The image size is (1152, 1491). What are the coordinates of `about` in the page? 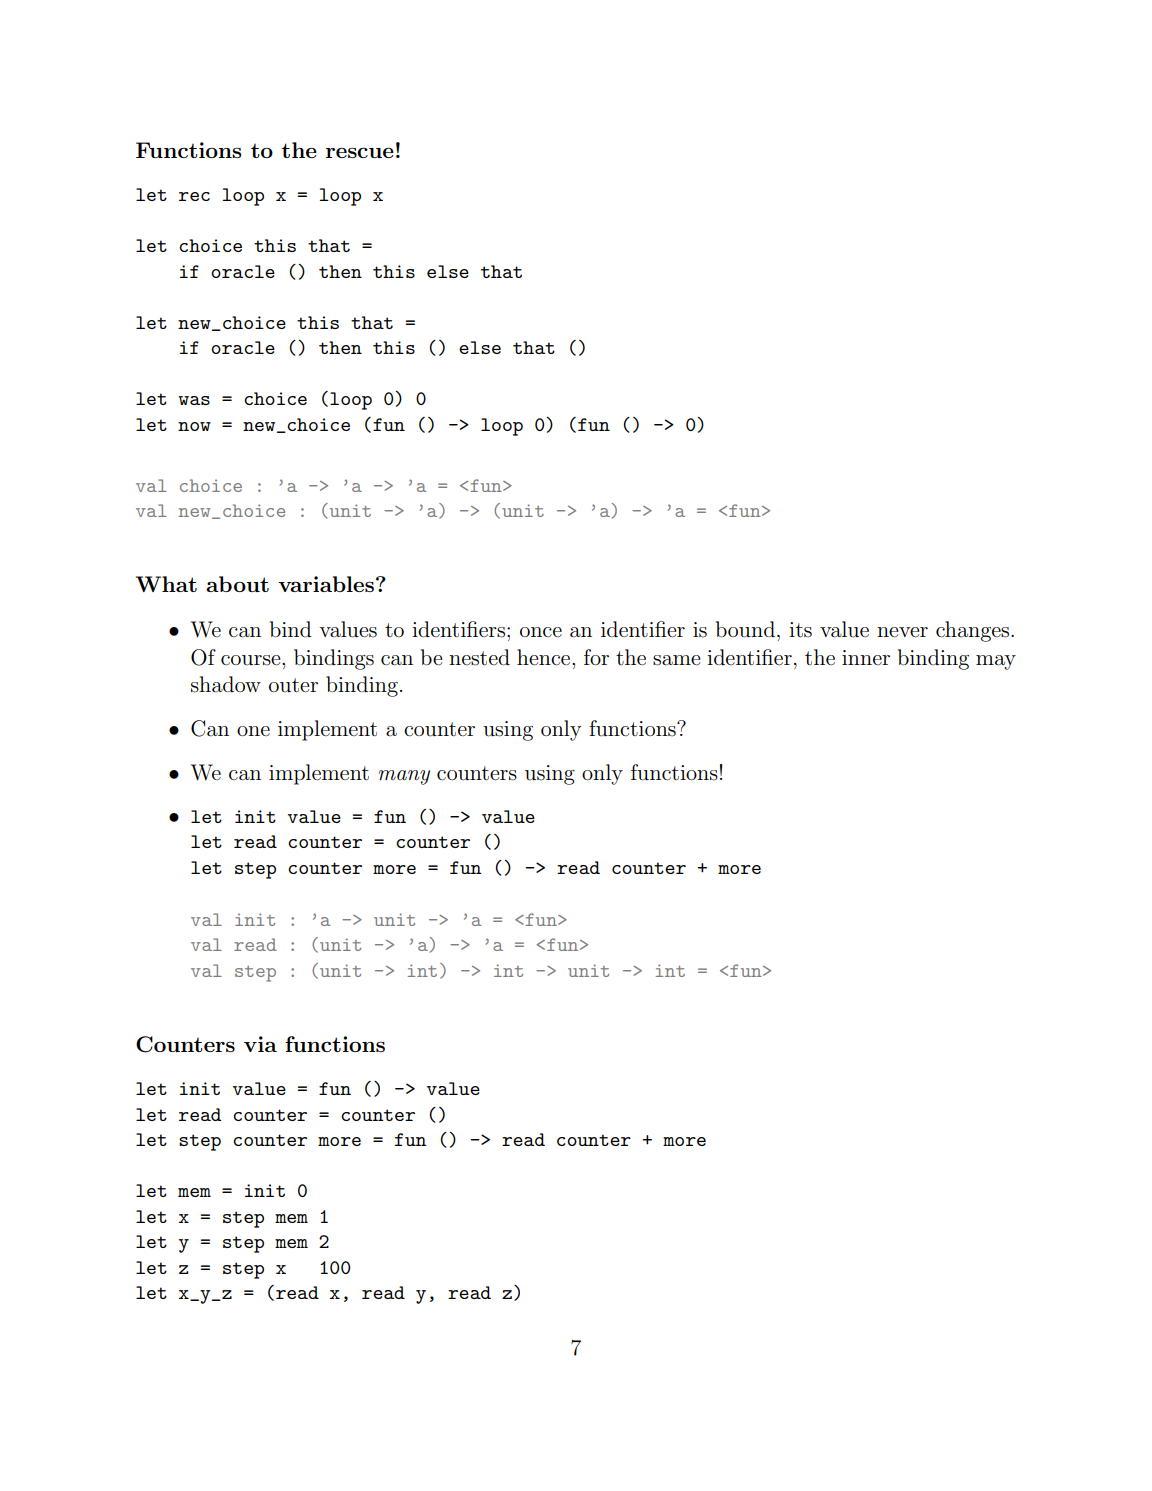 It's located at (237, 584).
